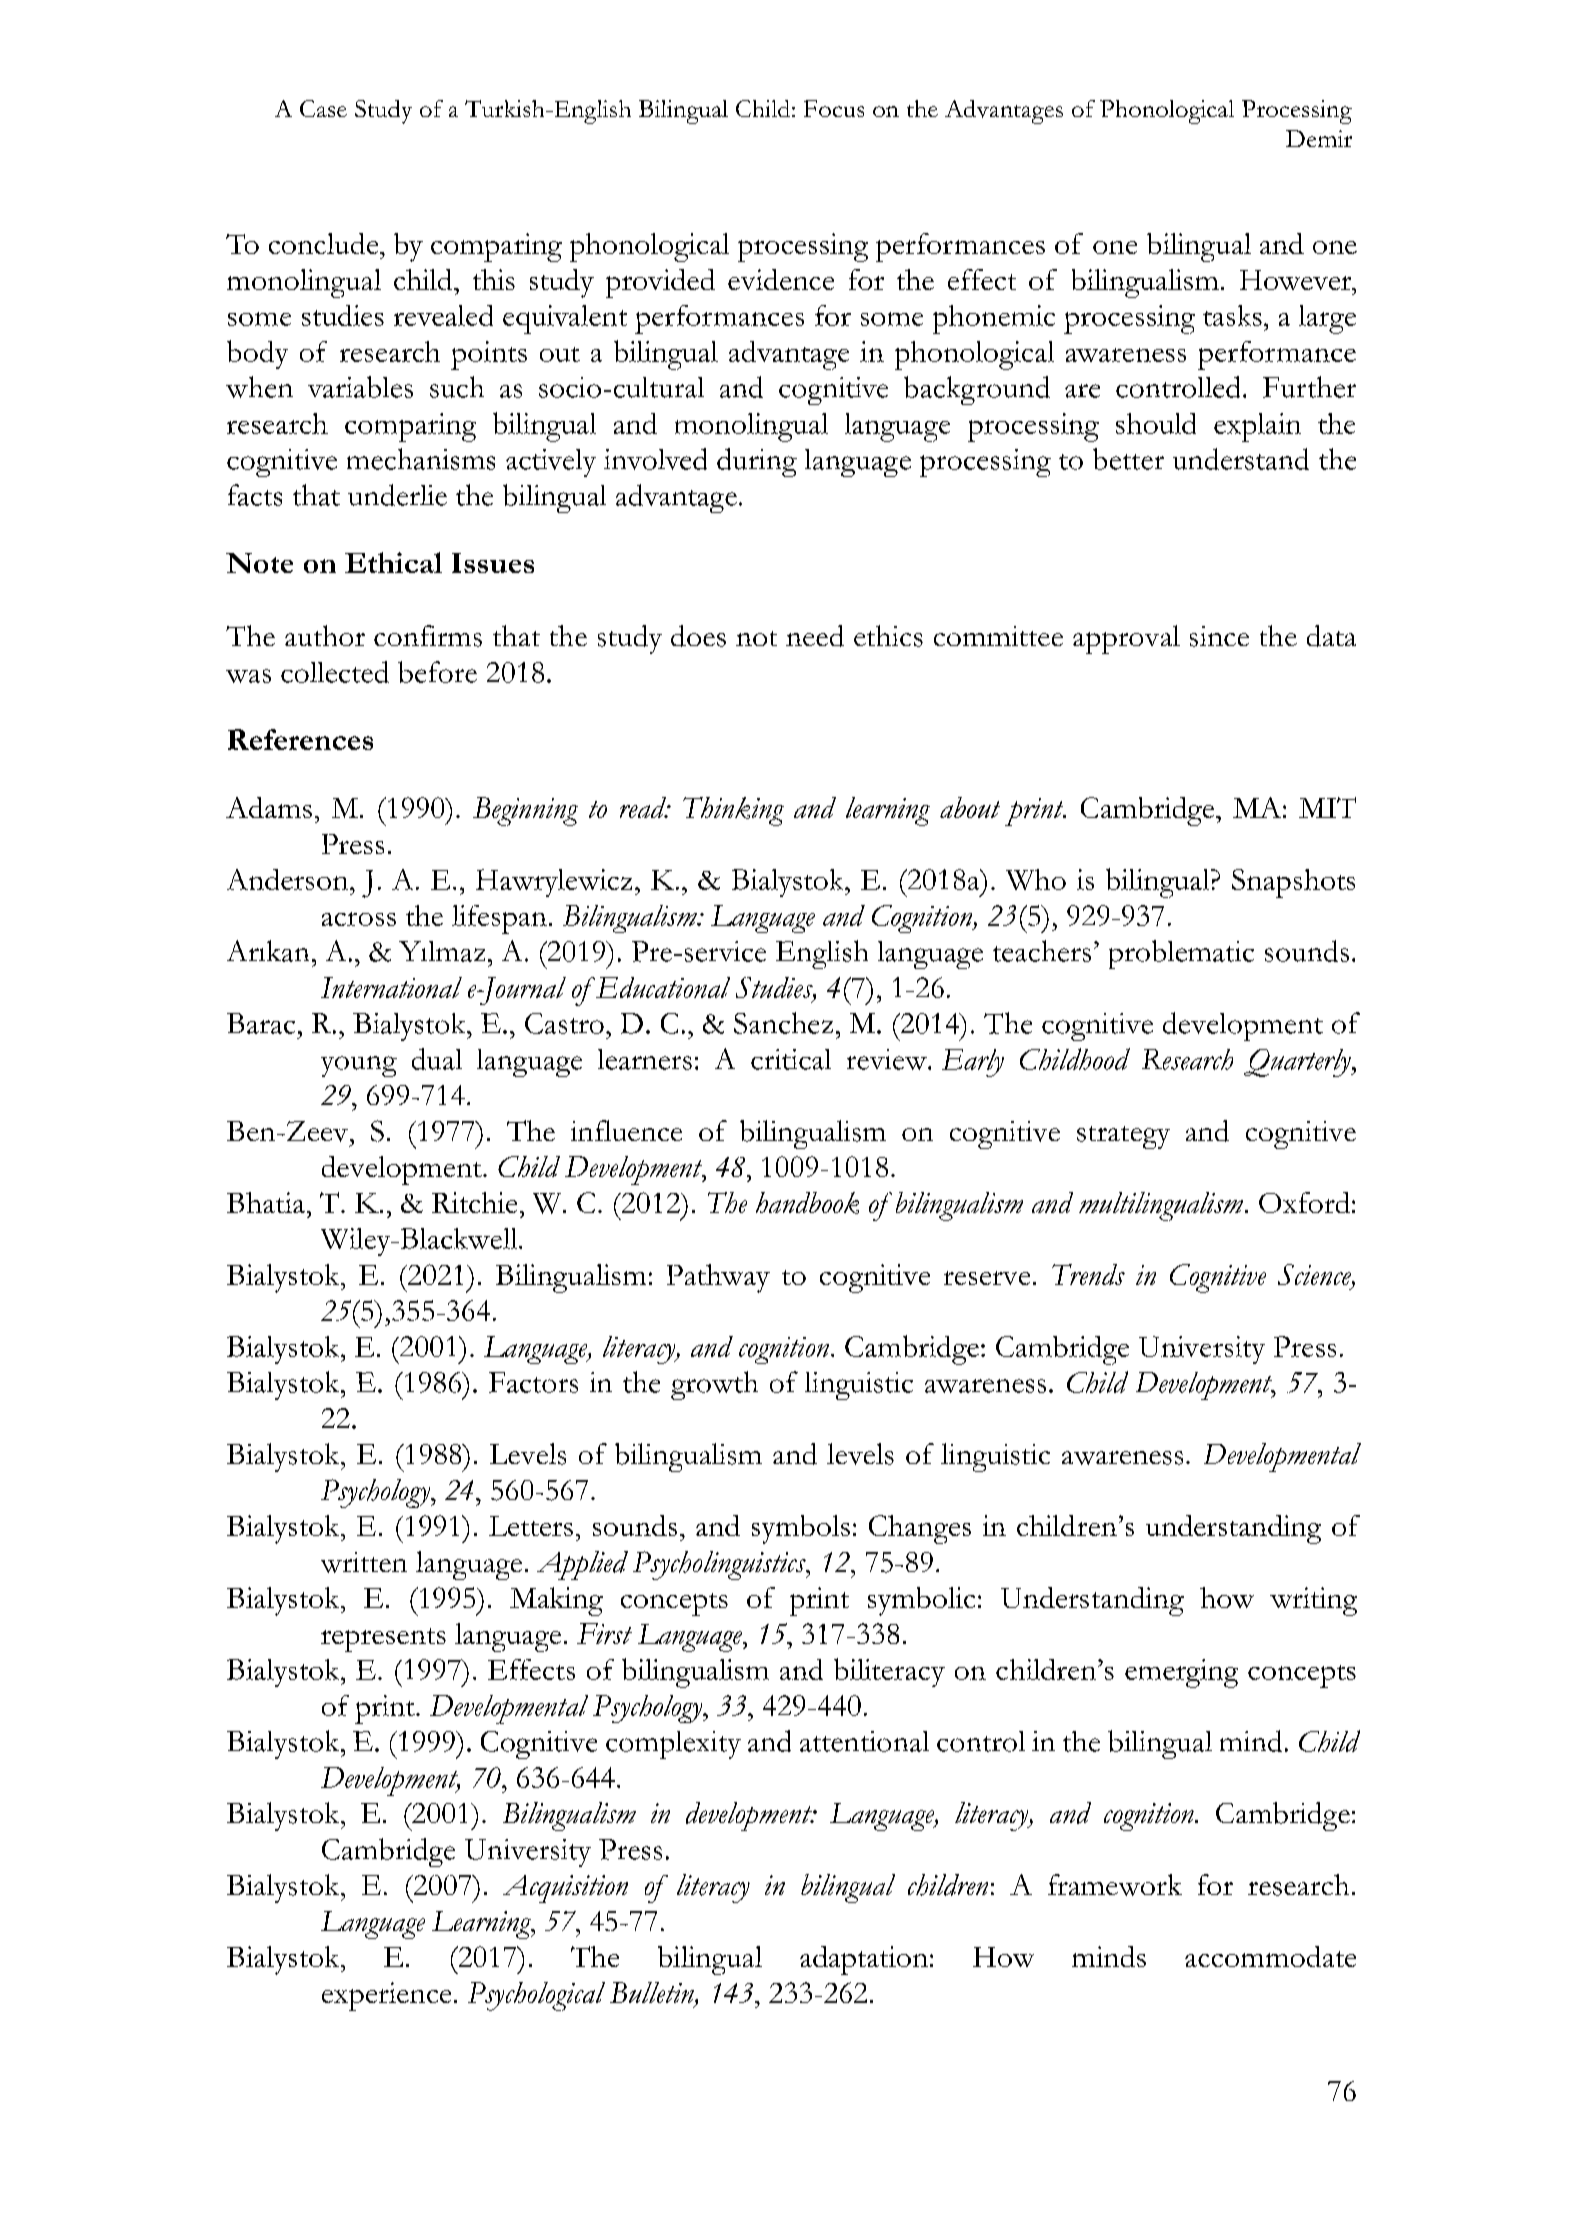 The height and width of the screenshot is (2239, 1583). What do you see at coordinates (1088, 1274) in the screenshot?
I see `Trends` at bounding box center [1088, 1274].
